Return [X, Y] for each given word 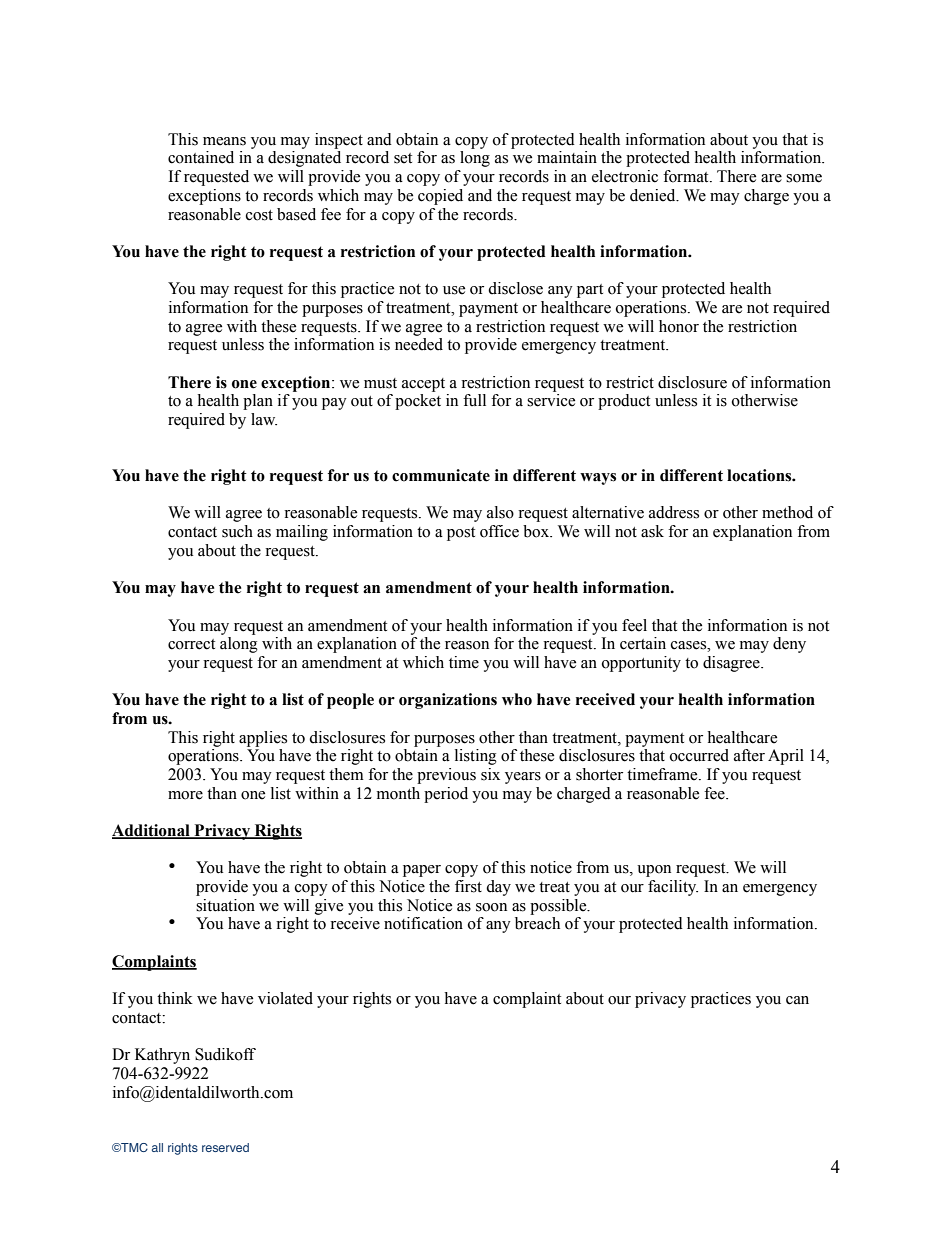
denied [654, 195]
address [674, 512]
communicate [441, 475]
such [237, 531]
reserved [225, 1147]
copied [440, 197]
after [749, 755]
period [446, 795]
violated [285, 998]
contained [201, 157]
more [185, 795]
